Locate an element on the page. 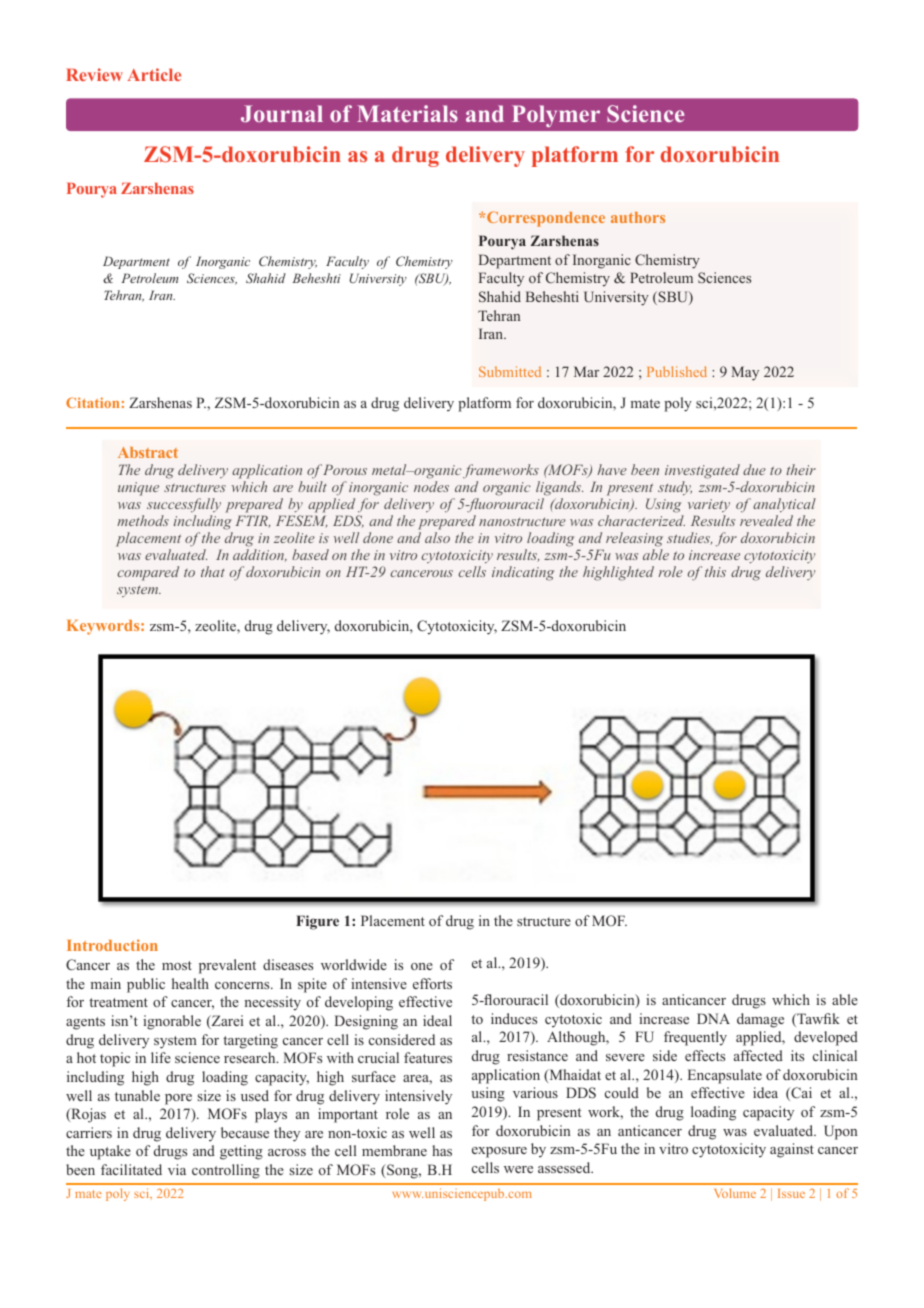 The image size is (924, 1308). Introduction is located at coordinates (112, 945).
